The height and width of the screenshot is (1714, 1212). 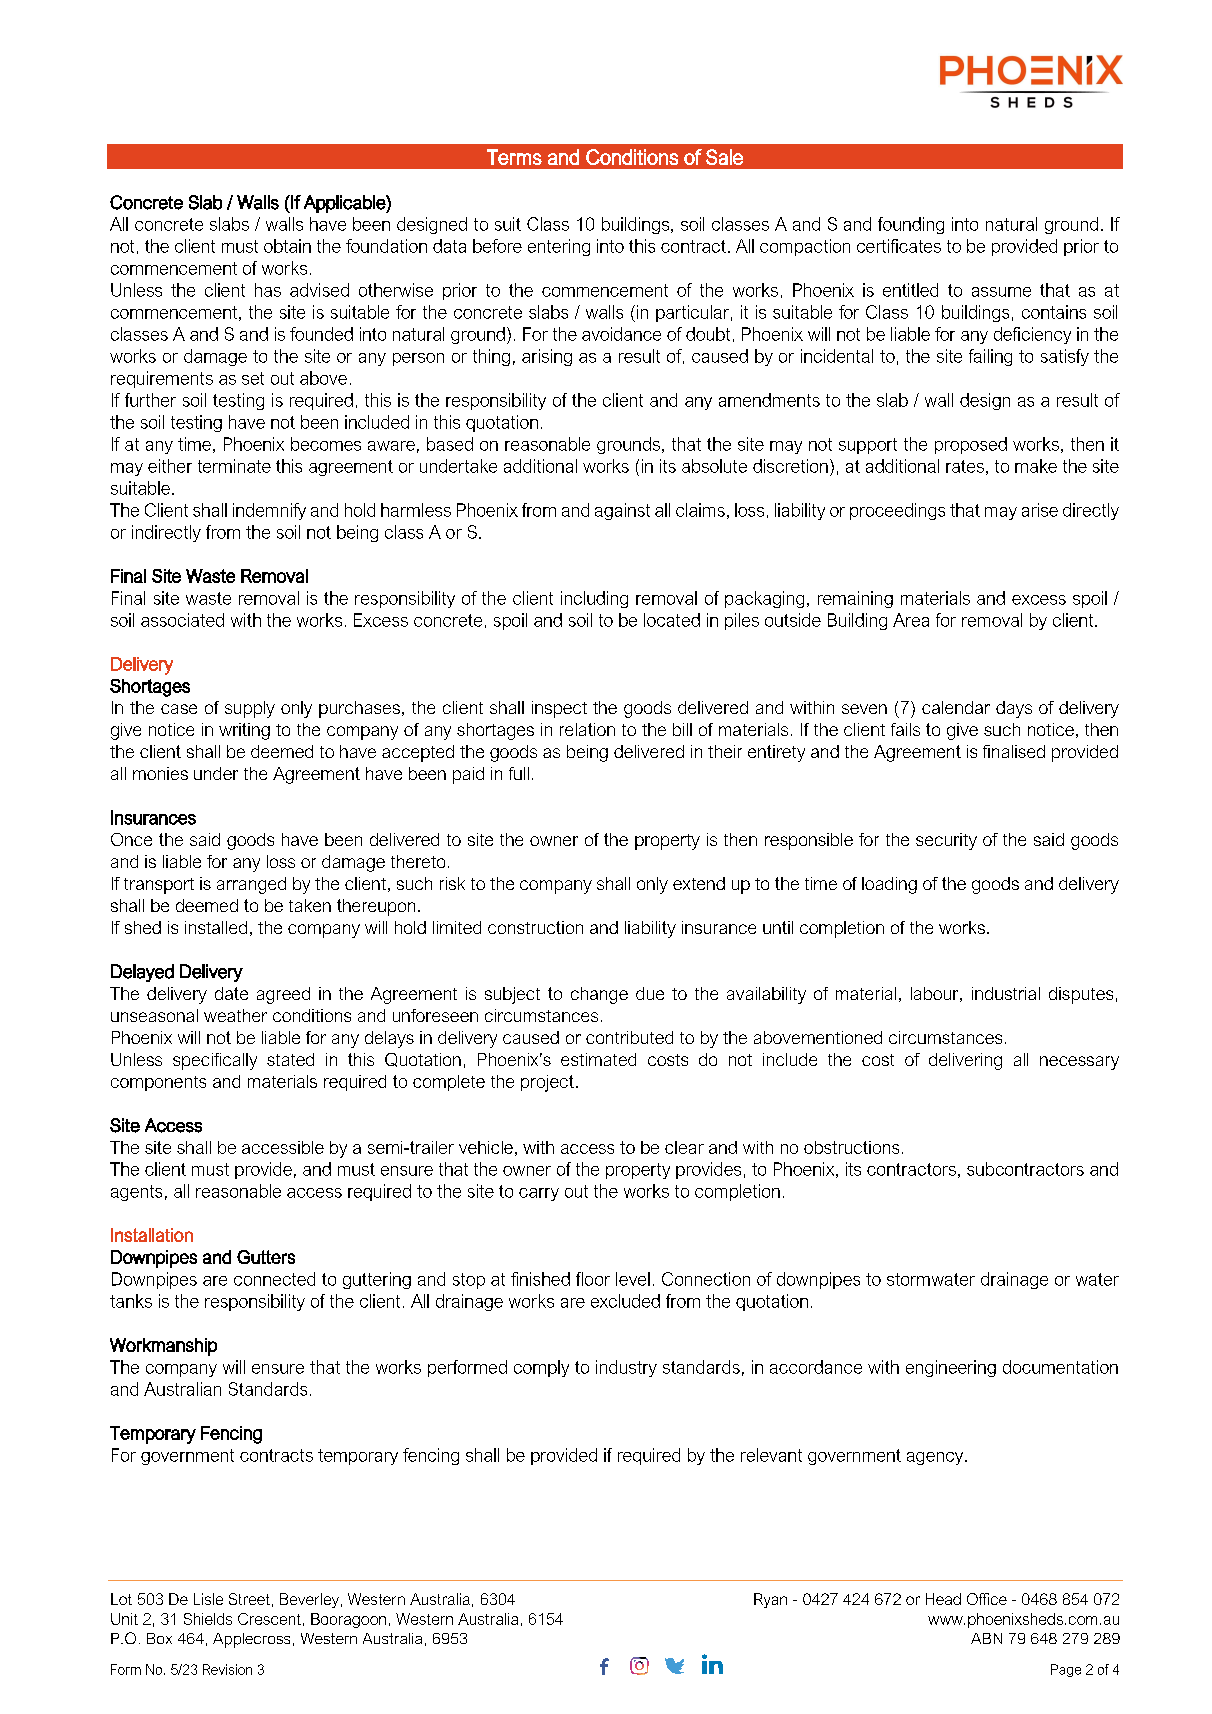 I want to click on founding, so click(x=911, y=225).
